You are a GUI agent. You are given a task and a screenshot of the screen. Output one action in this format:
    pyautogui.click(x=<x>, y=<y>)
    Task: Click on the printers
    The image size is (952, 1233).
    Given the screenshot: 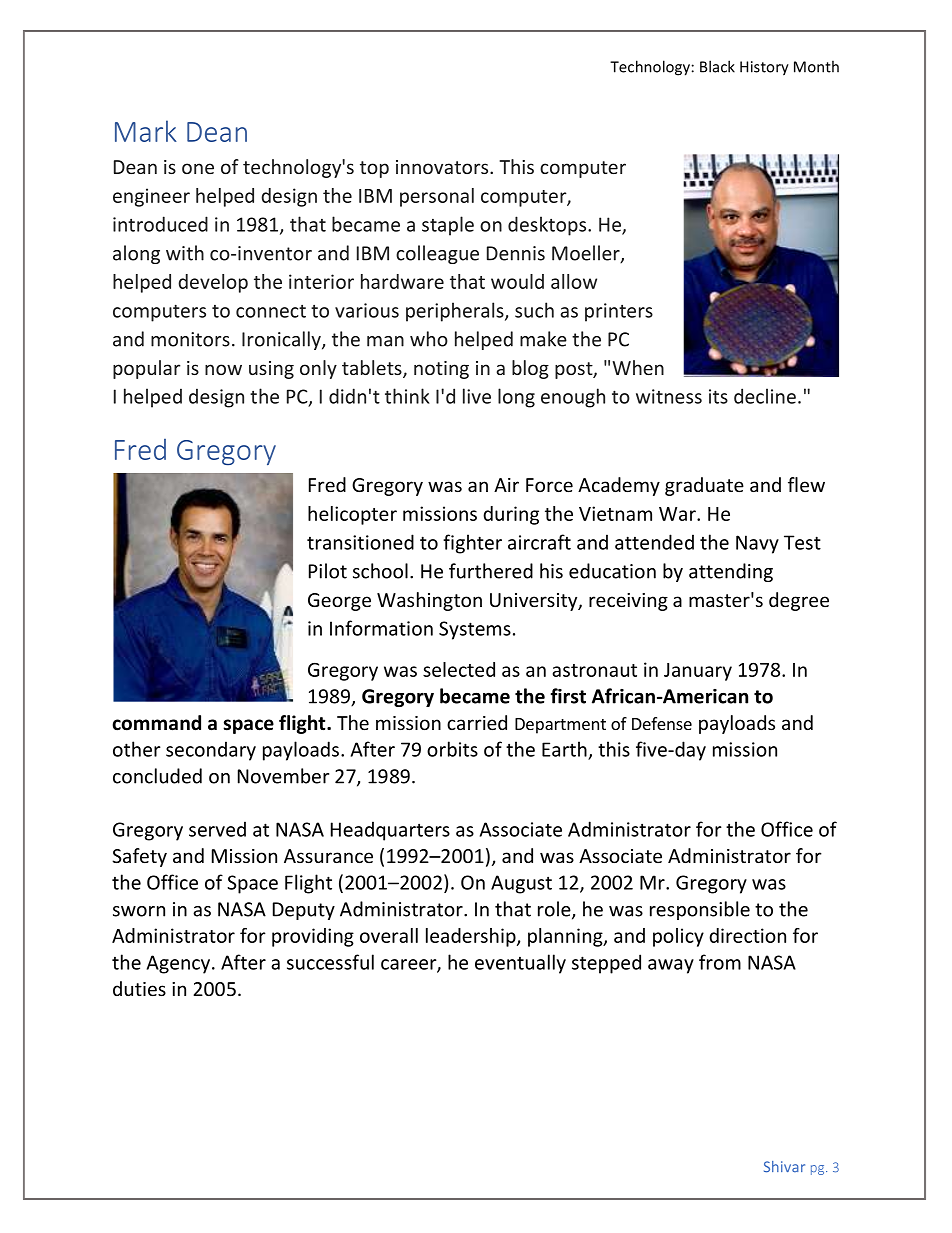 What is the action you would take?
    pyautogui.click(x=619, y=312)
